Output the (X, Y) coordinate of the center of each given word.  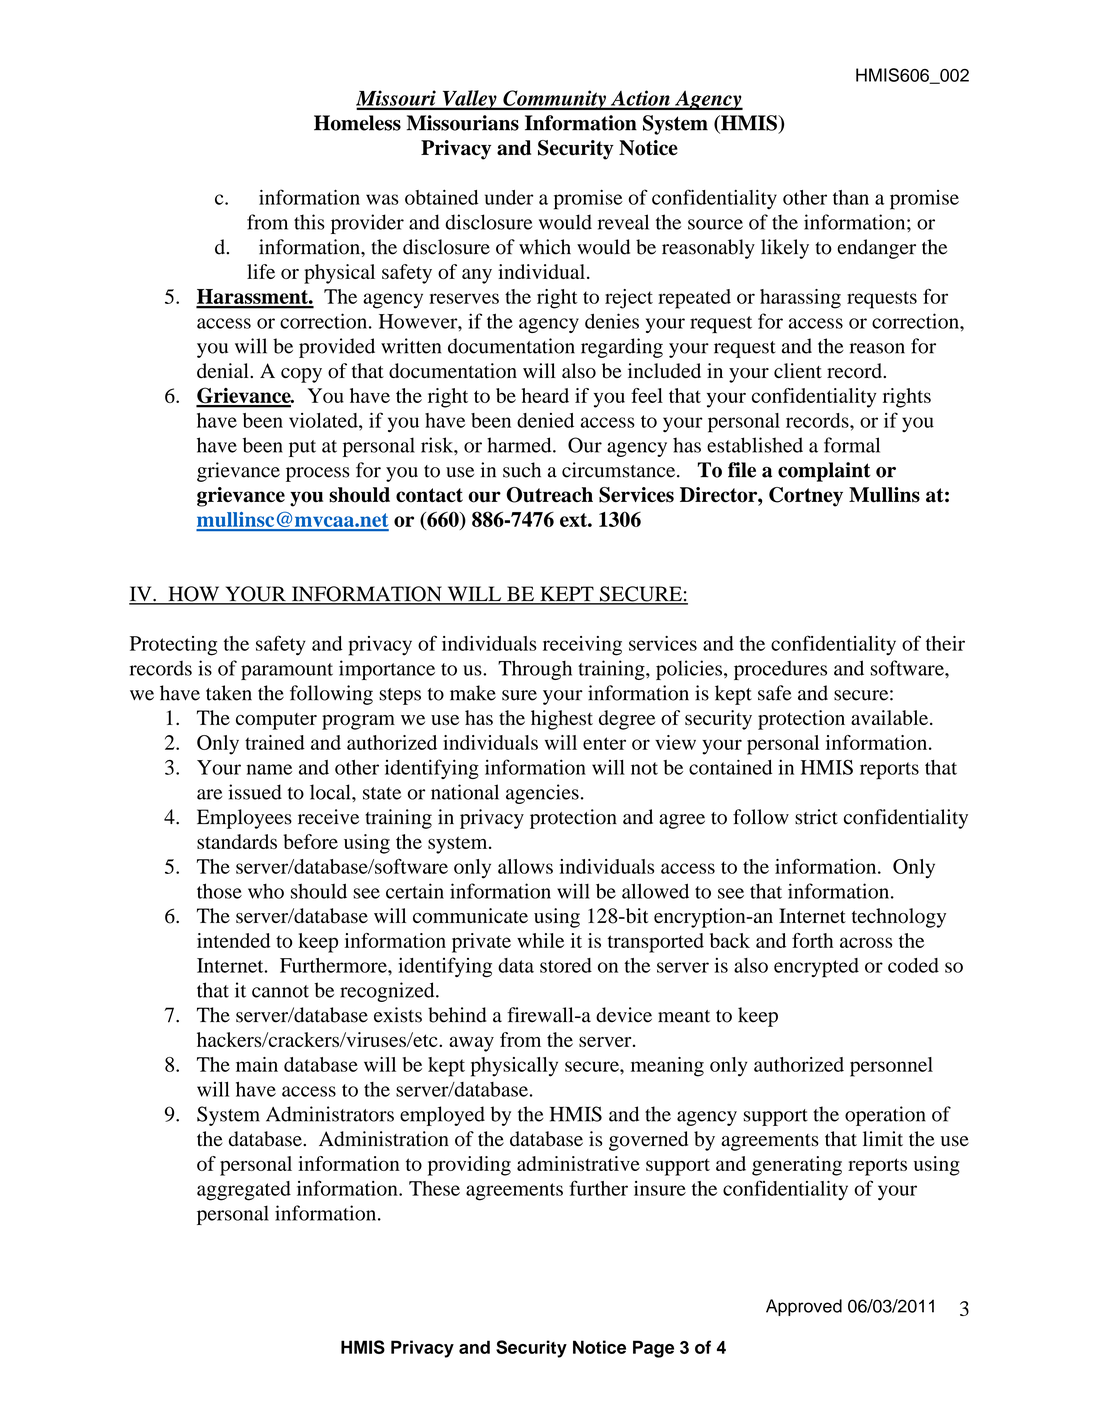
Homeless (357, 123)
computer (276, 721)
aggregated (244, 1191)
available (889, 717)
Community (554, 100)
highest (562, 720)
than (851, 197)
